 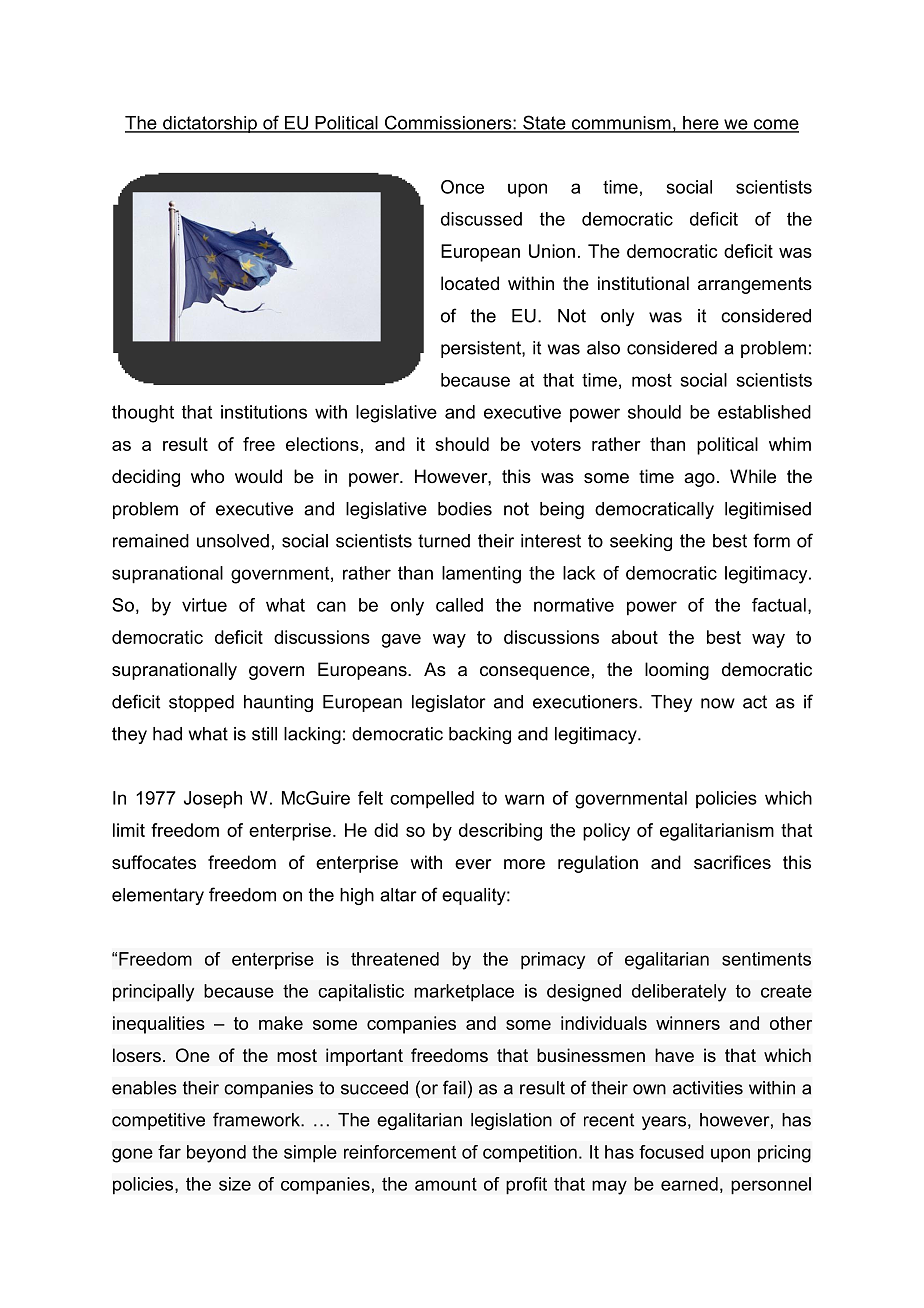 What do you see at coordinates (701, 124) in the page?
I see `here` at bounding box center [701, 124].
